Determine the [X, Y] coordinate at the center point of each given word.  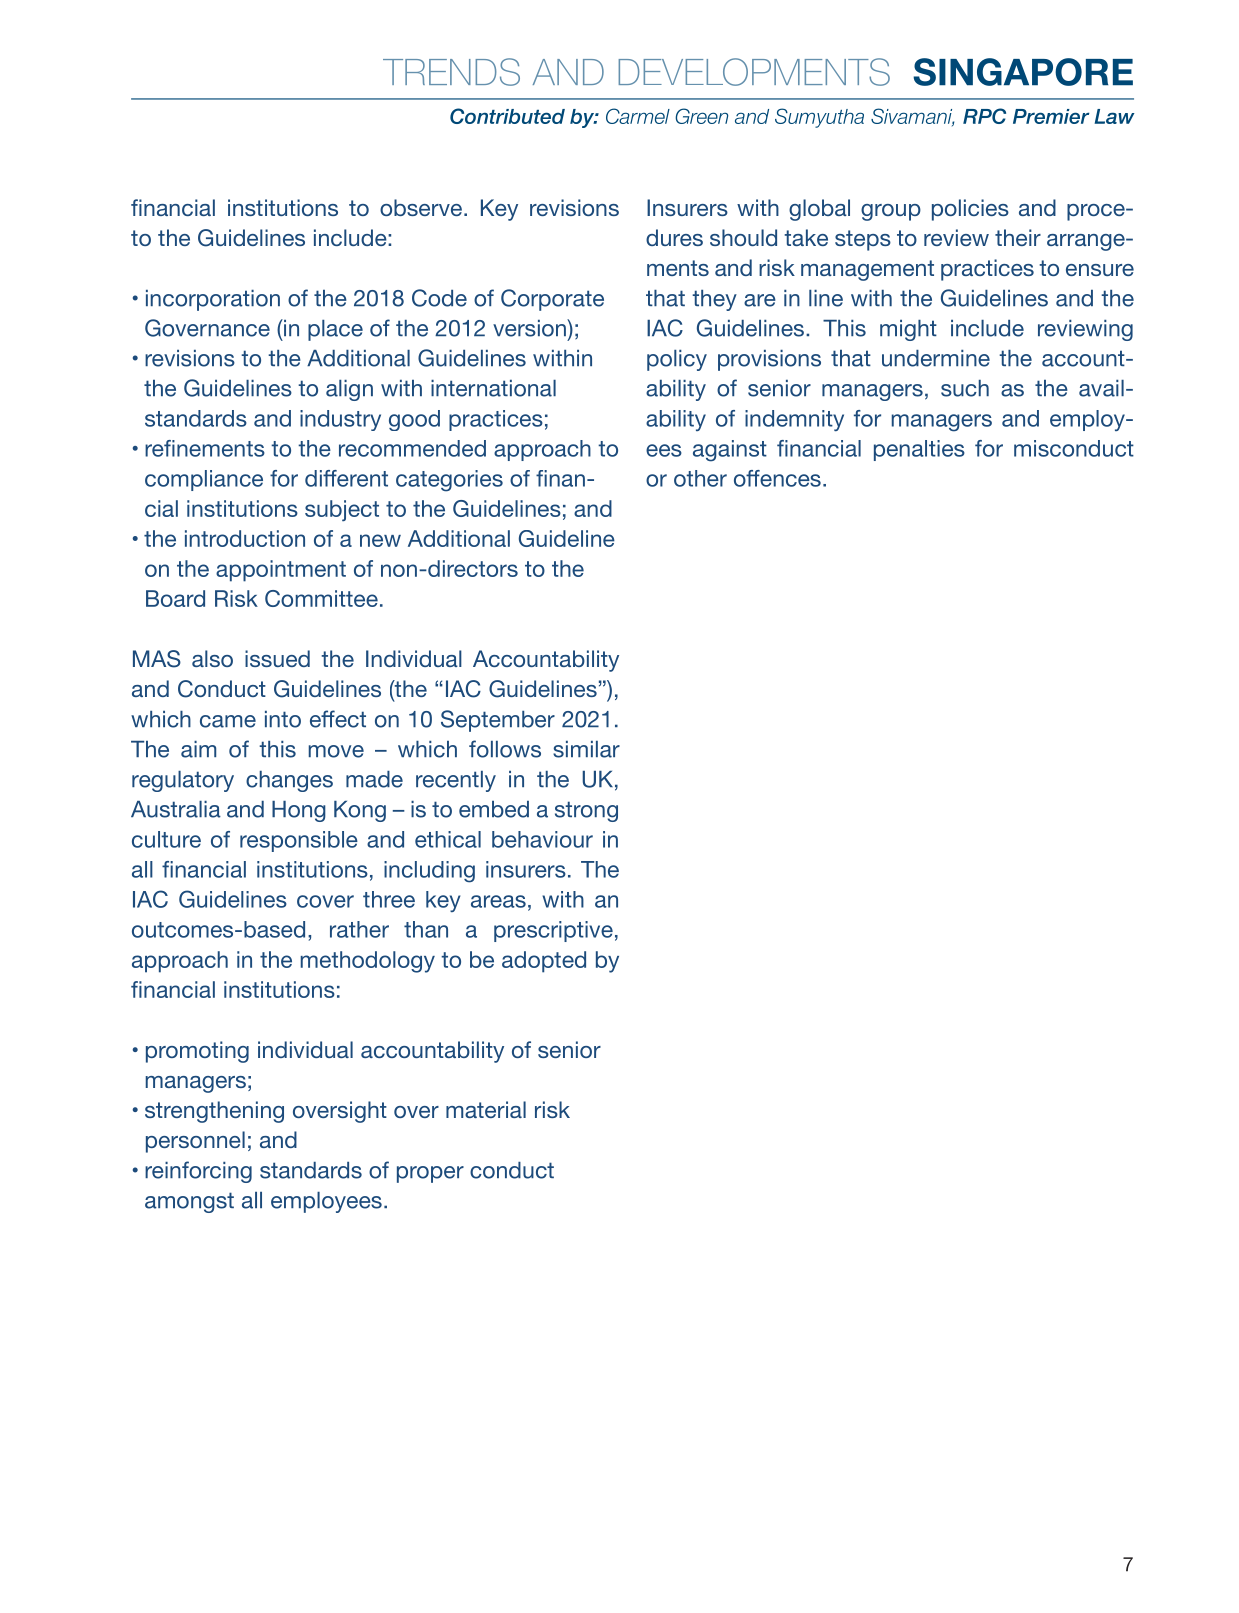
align [349, 390]
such [965, 388]
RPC [984, 116]
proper [430, 1174]
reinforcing [198, 1172]
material [486, 1109]
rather [359, 929]
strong [586, 811]
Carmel [638, 116]
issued [277, 658]
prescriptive [553, 931]
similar [586, 749]
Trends [451, 72]
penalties [919, 450]
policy [677, 360]
